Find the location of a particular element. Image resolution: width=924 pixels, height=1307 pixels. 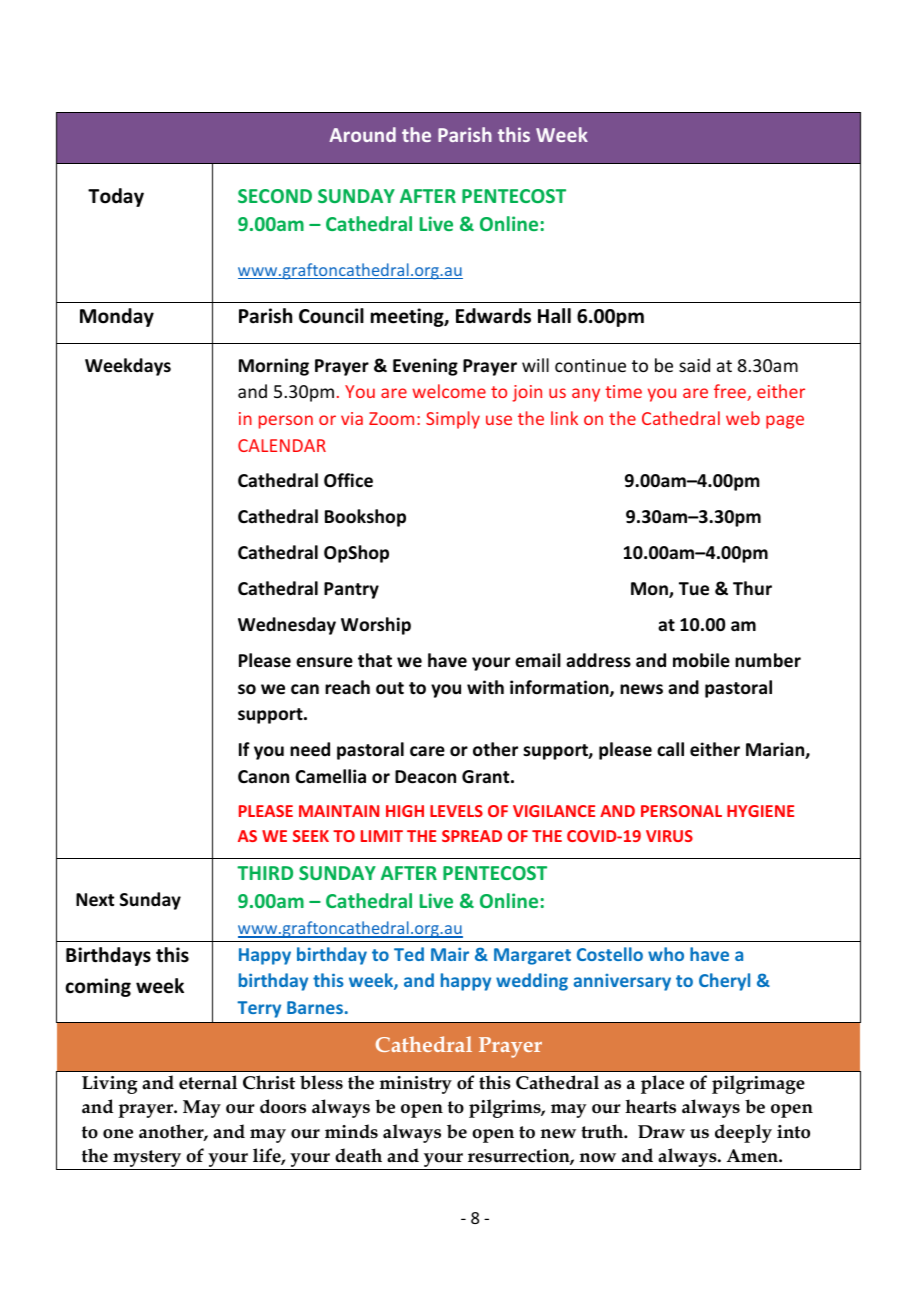

Mair is located at coordinates (450, 954).
